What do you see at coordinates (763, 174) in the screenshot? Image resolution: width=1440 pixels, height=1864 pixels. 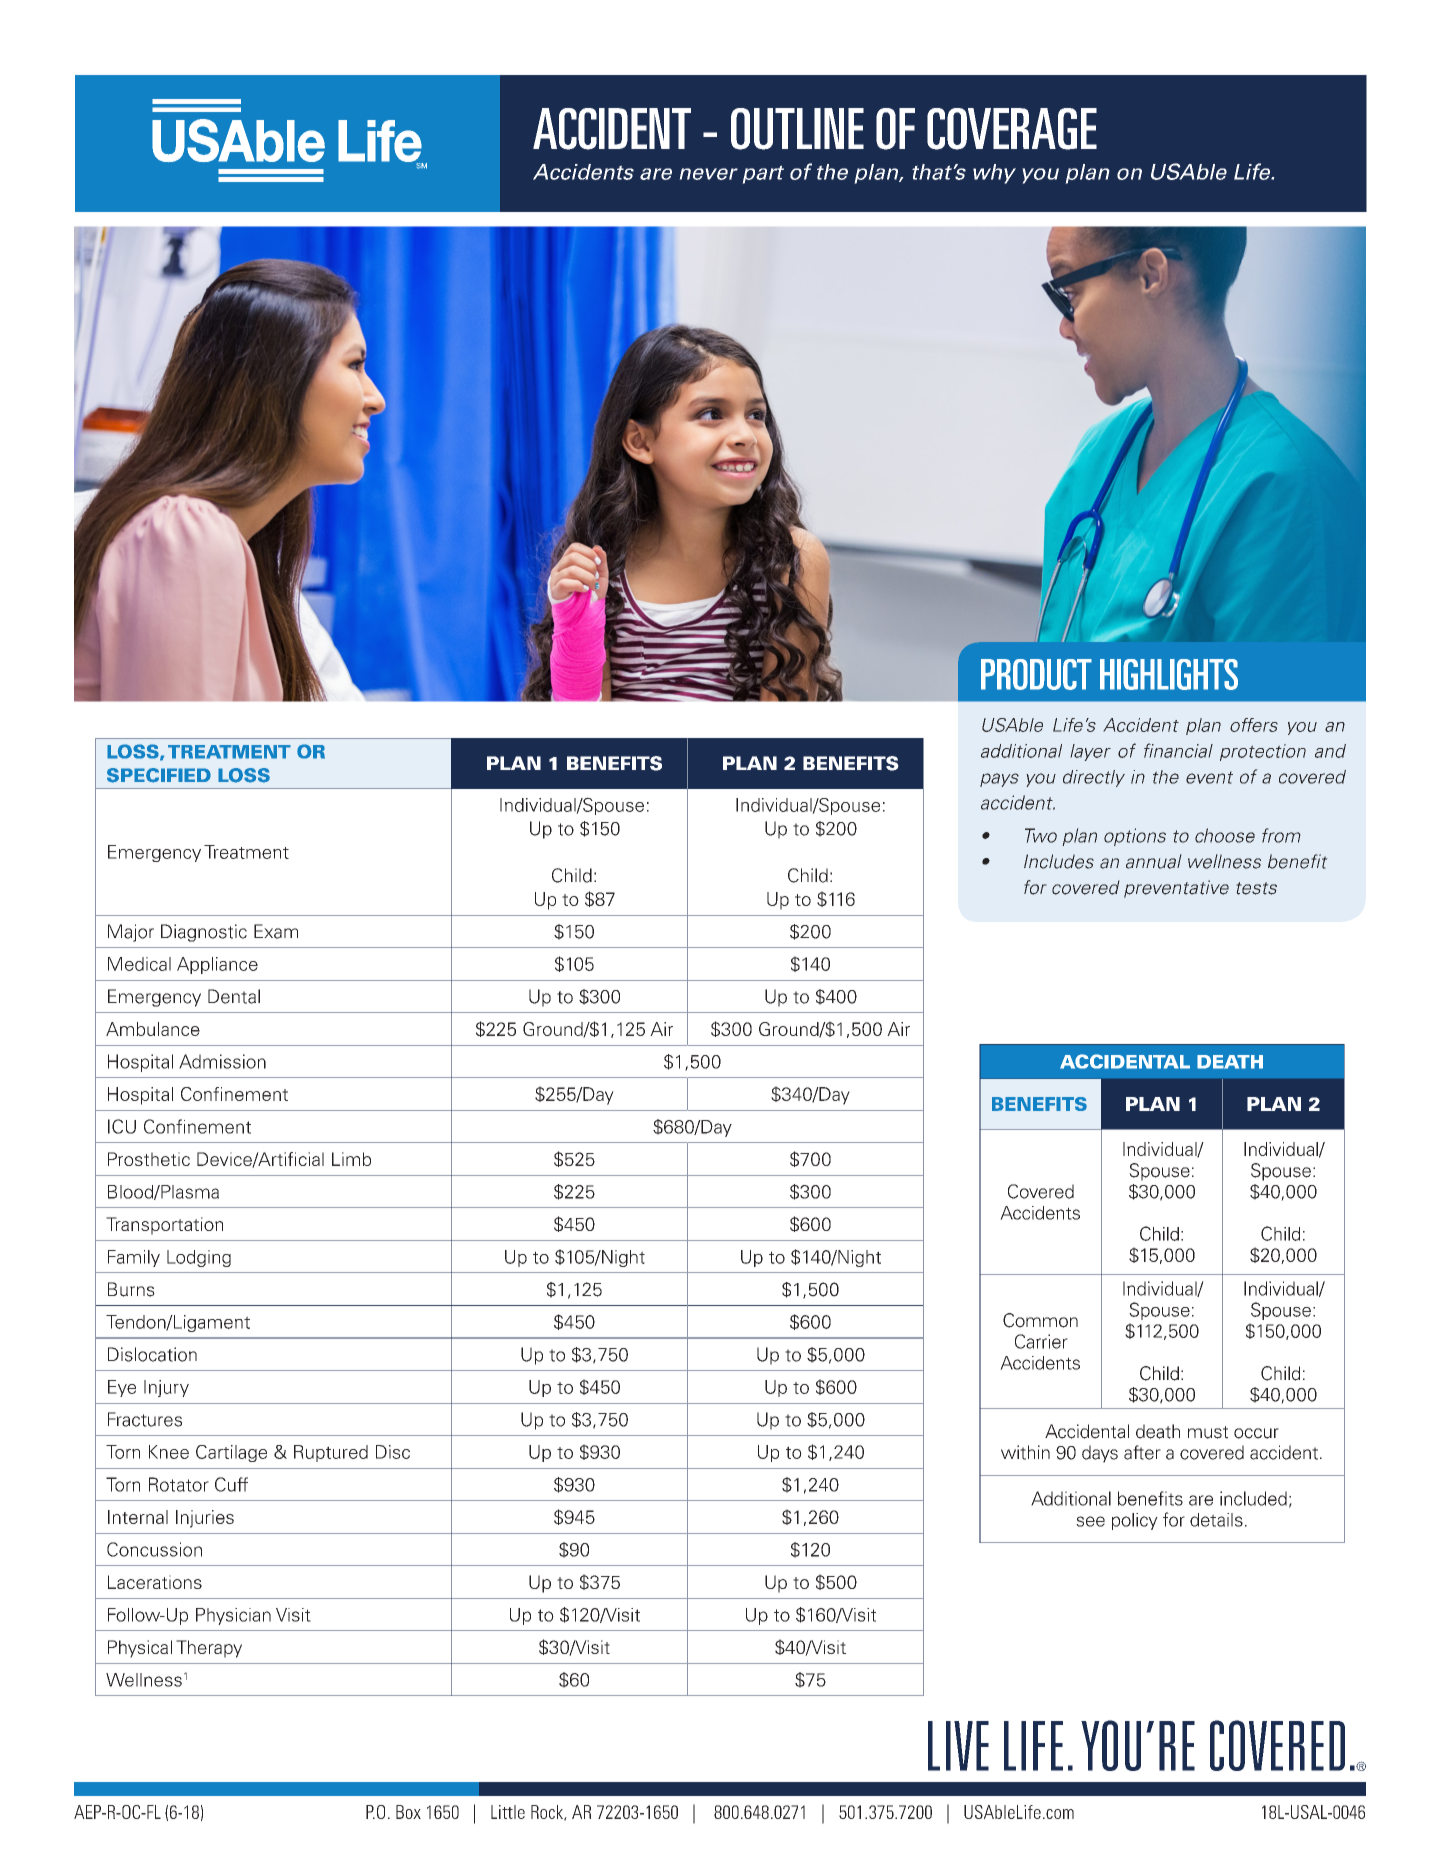 I see `part` at bounding box center [763, 174].
